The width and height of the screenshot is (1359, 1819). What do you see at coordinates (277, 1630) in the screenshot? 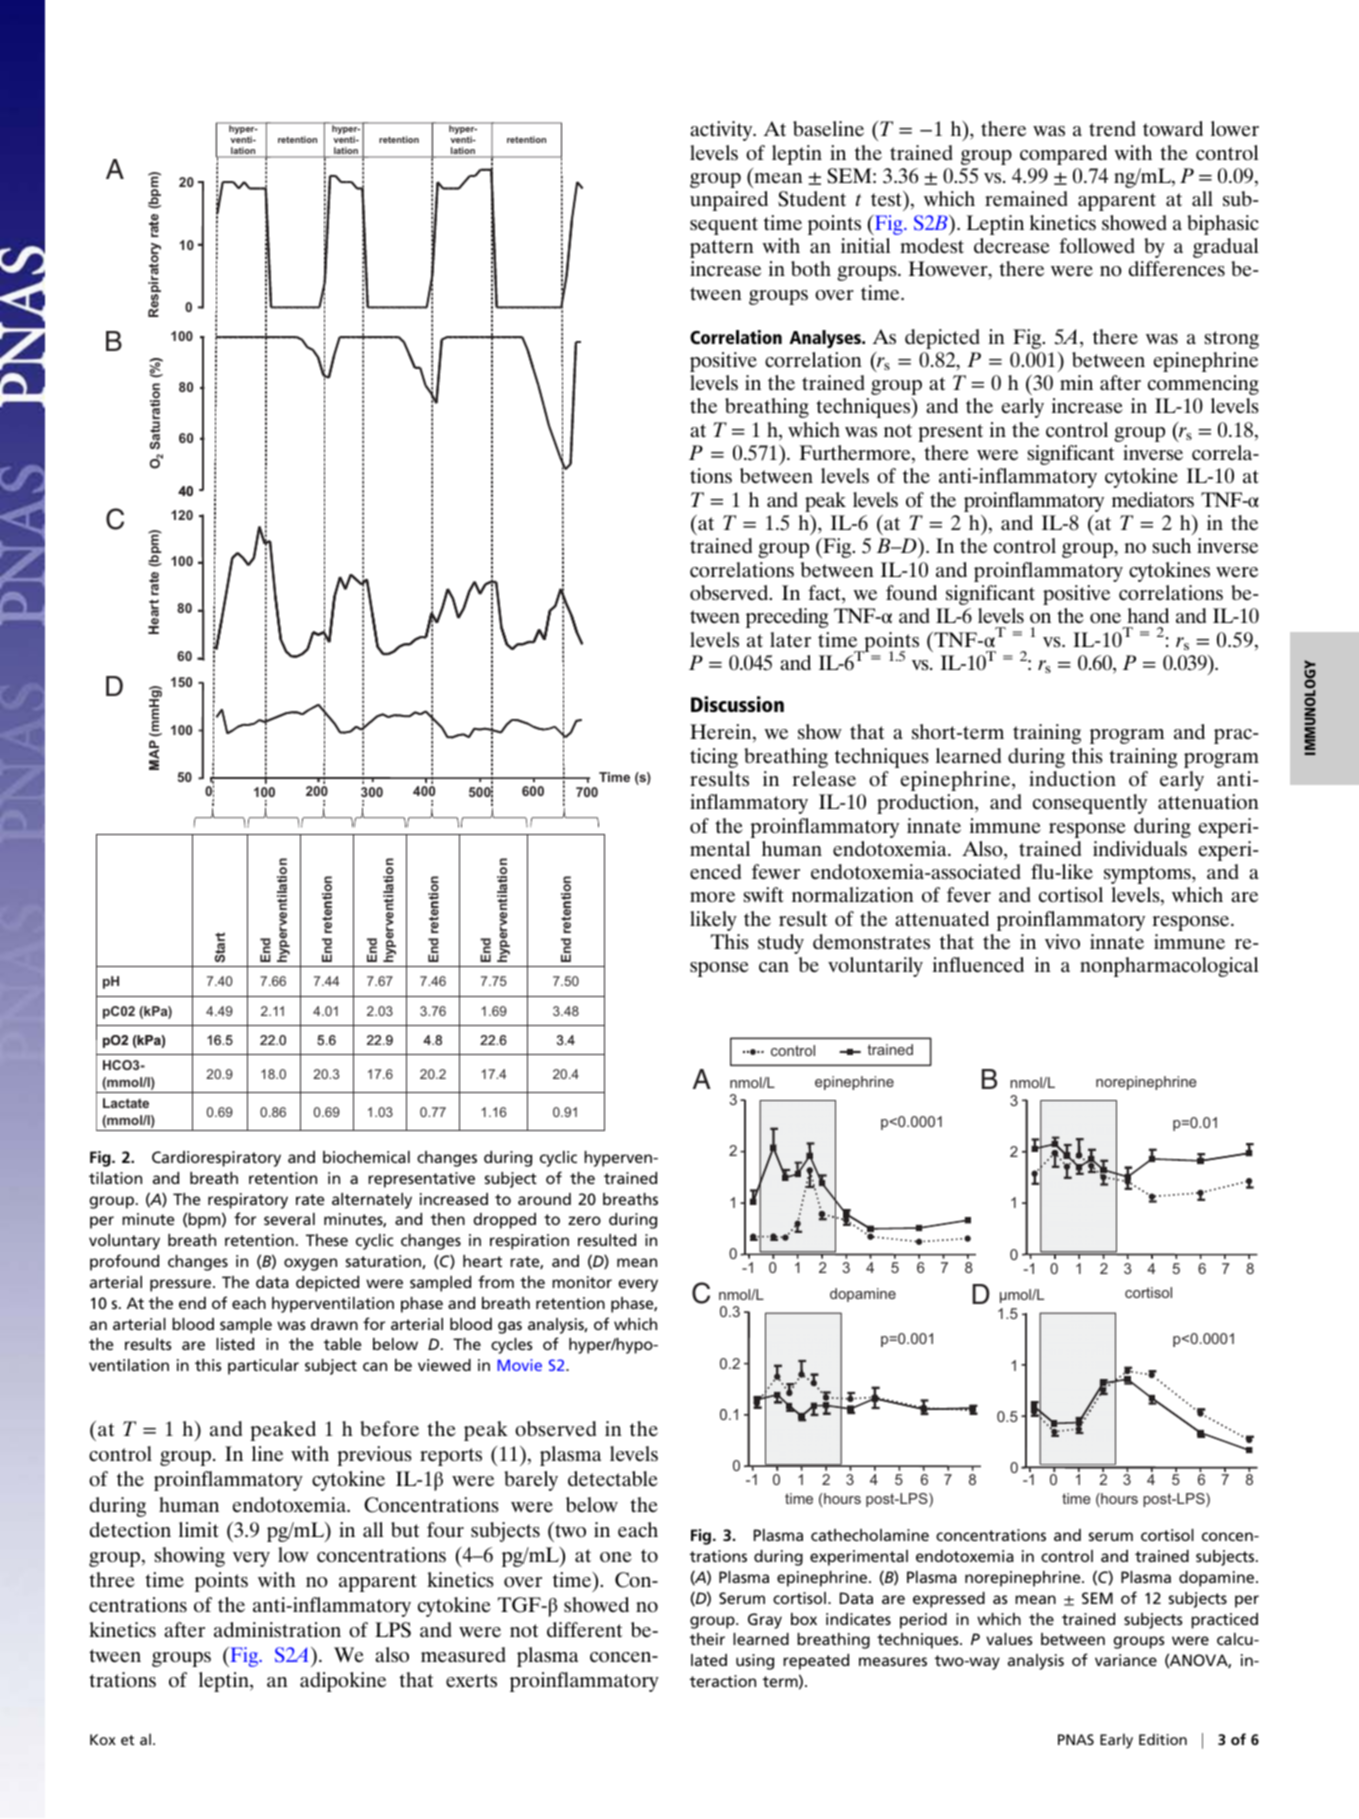
I see `administration` at bounding box center [277, 1630].
